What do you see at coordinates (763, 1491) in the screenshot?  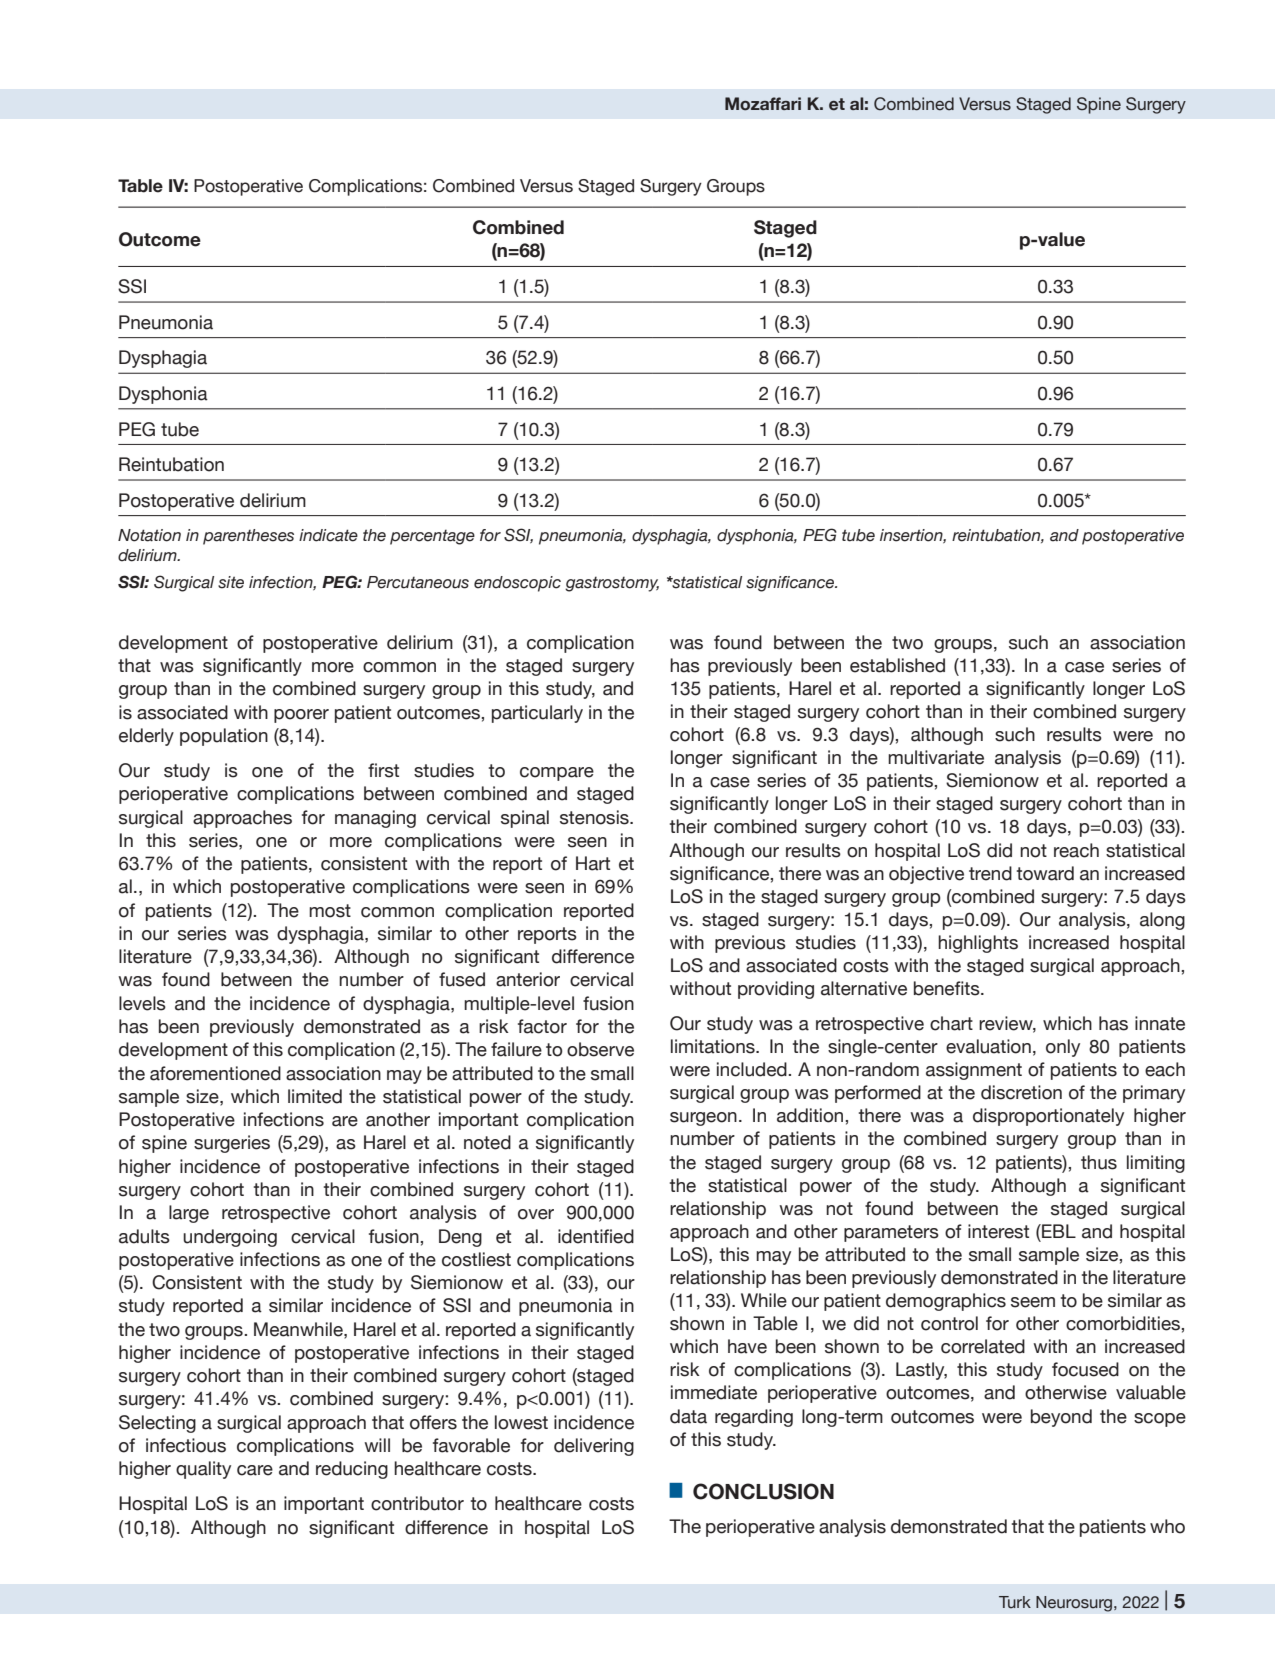 I see `CONCLUSION` at bounding box center [763, 1491].
